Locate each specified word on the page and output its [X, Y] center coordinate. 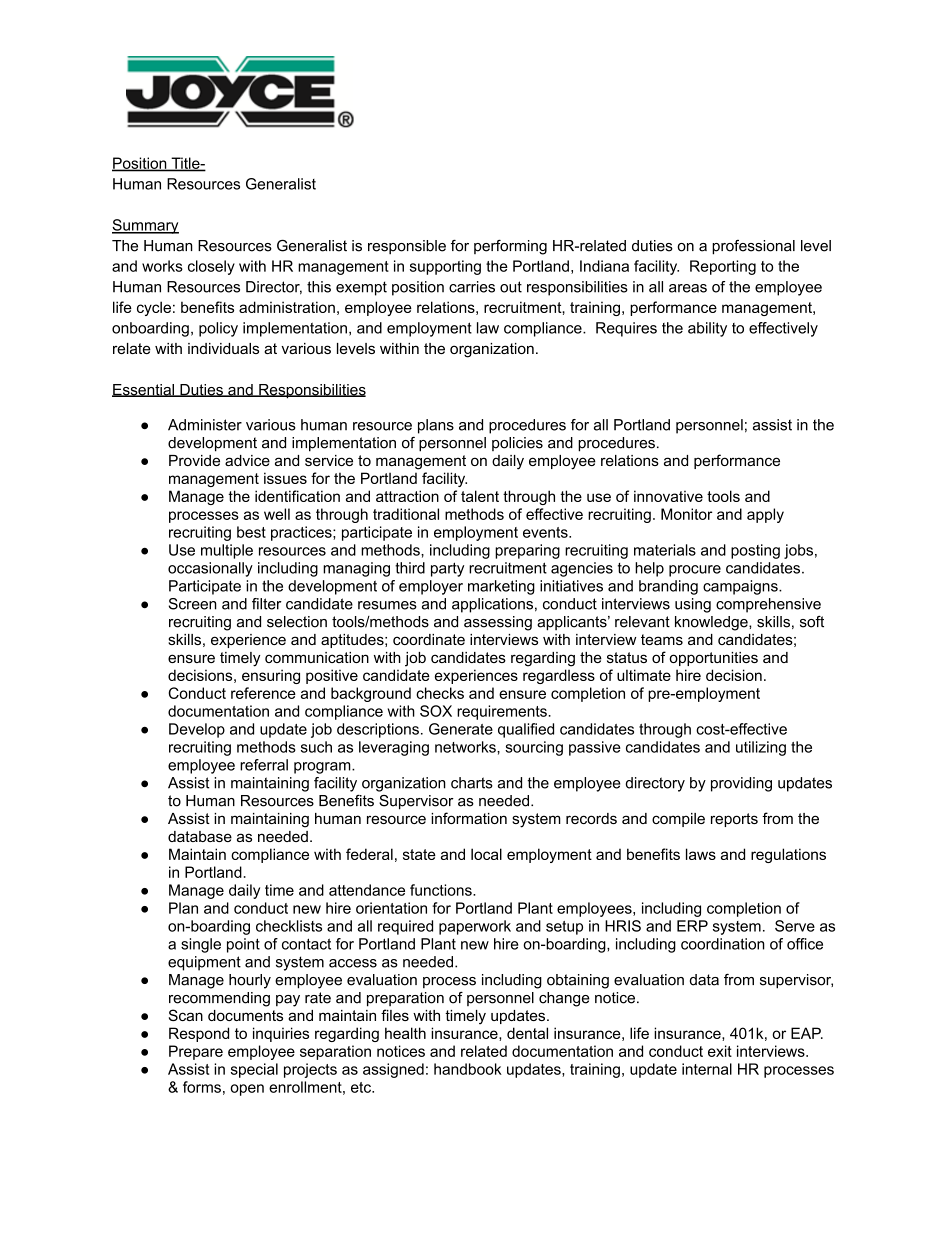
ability [707, 329]
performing [510, 247]
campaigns [741, 587]
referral [264, 765]
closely [211, 267]
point [243, 945]
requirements [503, 712]
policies [517, 444]
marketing [501, 587]
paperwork [475, 927]
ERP [692, 926]
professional [753, 247]
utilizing [761, 748]
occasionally [210, 569]
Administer [205, 425]
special [254, 1070]
